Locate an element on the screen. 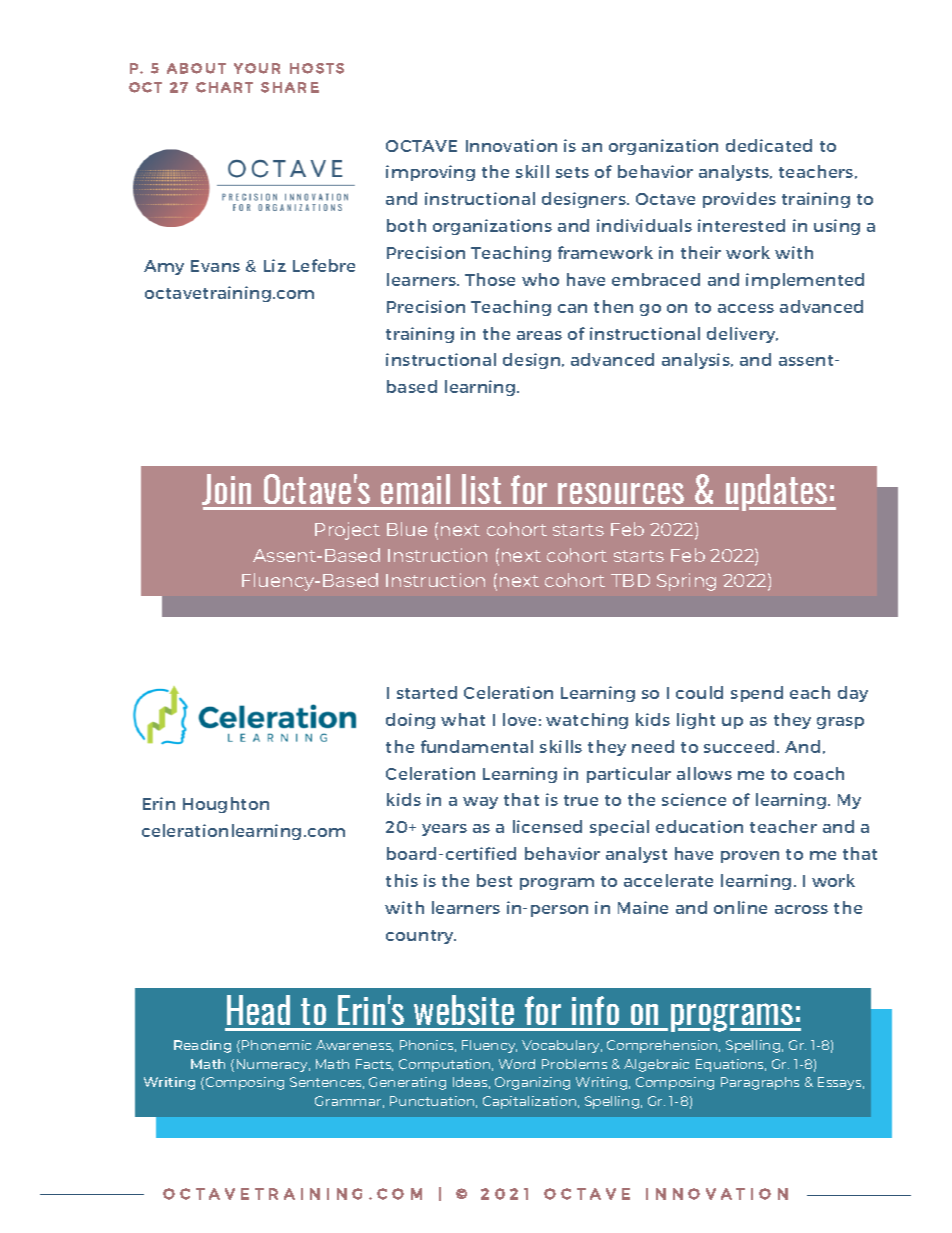  Spring is located at coordinates (686, 582).
